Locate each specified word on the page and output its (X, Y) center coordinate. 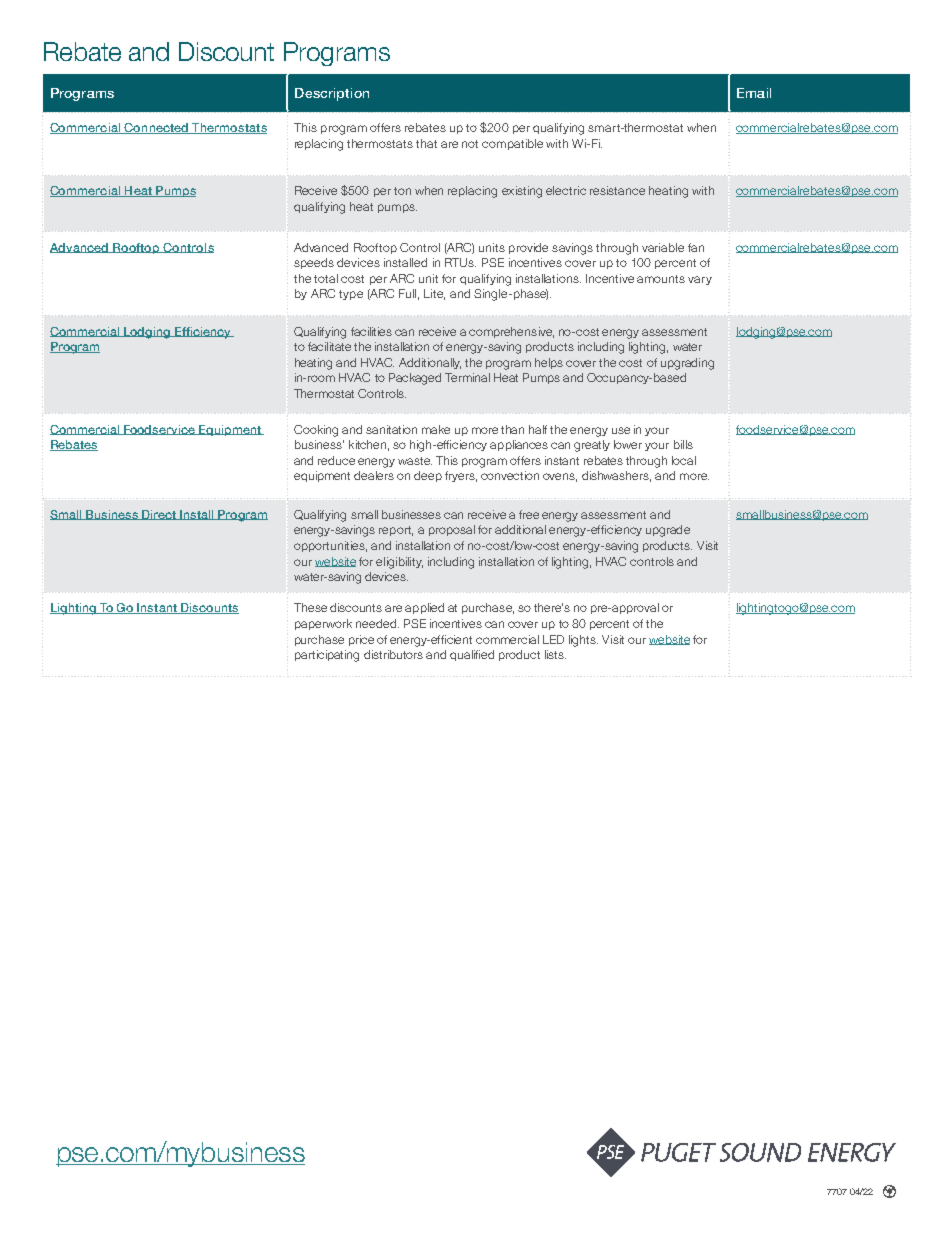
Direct (159, 515)
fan (696, 247)
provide (528, 248)
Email (754, 93)
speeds (314, 263)
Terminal (467, 377)
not (470, 144)
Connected (156, 128)
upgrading (687, 364)
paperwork (323, 624)
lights (583, 641)
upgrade (668, 531)
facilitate (329, 346)
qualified (472, 655)
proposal (452, 530)
